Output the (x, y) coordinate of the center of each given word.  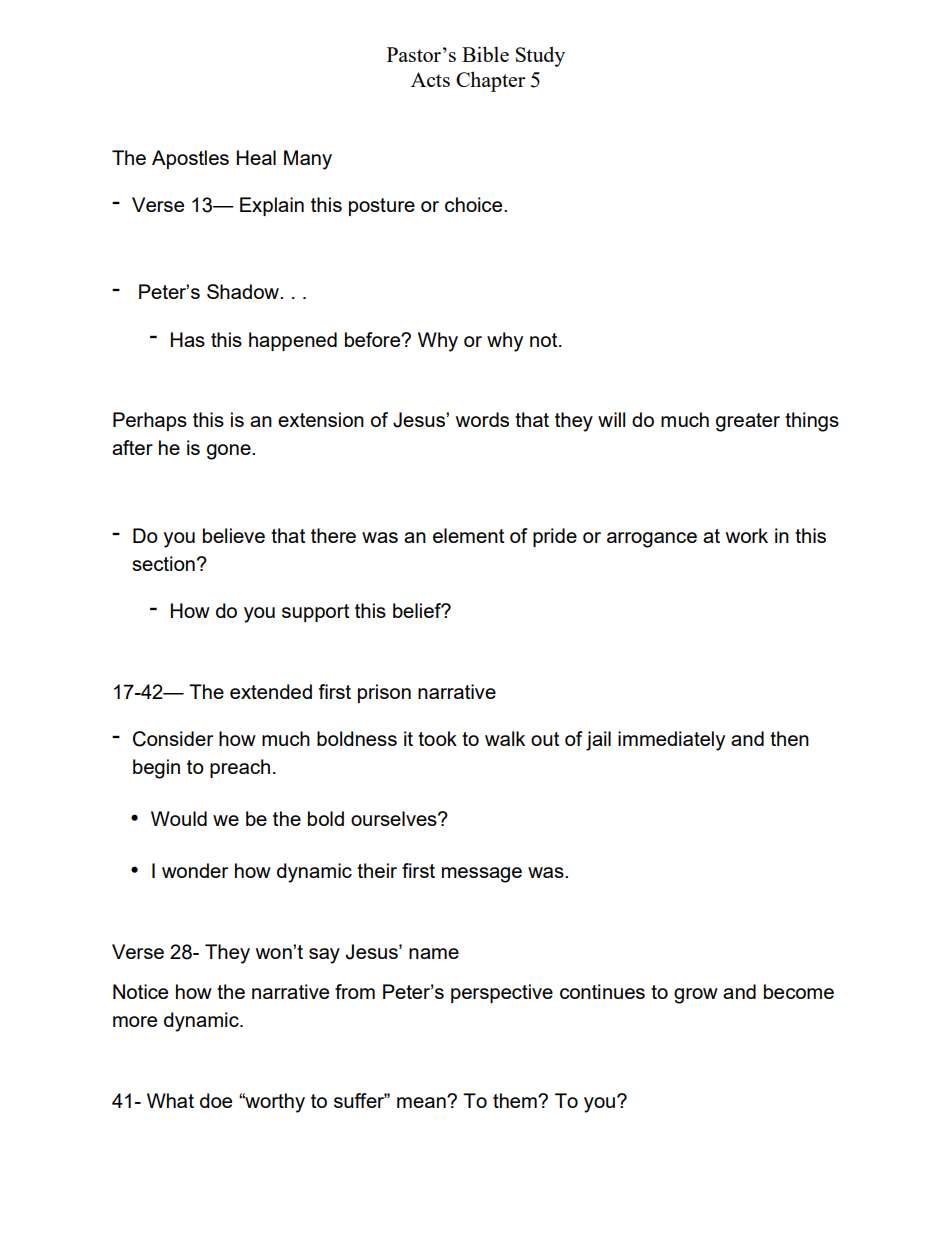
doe (216, 1100)
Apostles (190, 159)
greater (748, 422)
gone (230, 452)
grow (696, 996)
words (482, 419)
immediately (671, 741)
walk (505, 738)
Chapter (490, 81)
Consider (173, 739)
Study (540, 56)
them (516, 1100)
